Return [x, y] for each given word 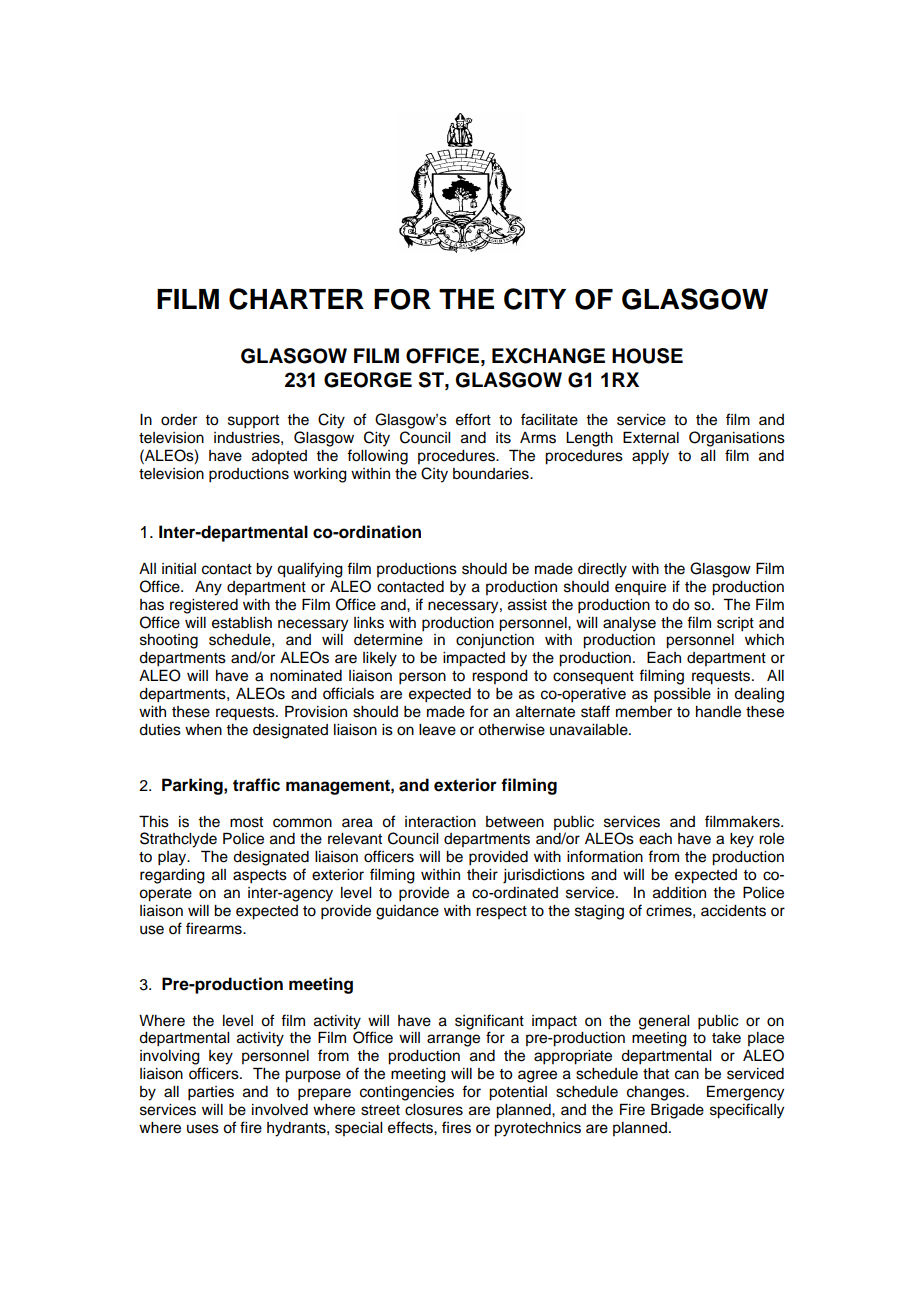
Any [208, 588]
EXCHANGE [548, 356]
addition [679, 893]
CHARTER [296, 299]
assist [527, 605]
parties [211, 1093]
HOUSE [647, 356]
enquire [640, 588]
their [482, 875]
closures [434, 1110]
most [246, 822]
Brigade [677, 1111]
